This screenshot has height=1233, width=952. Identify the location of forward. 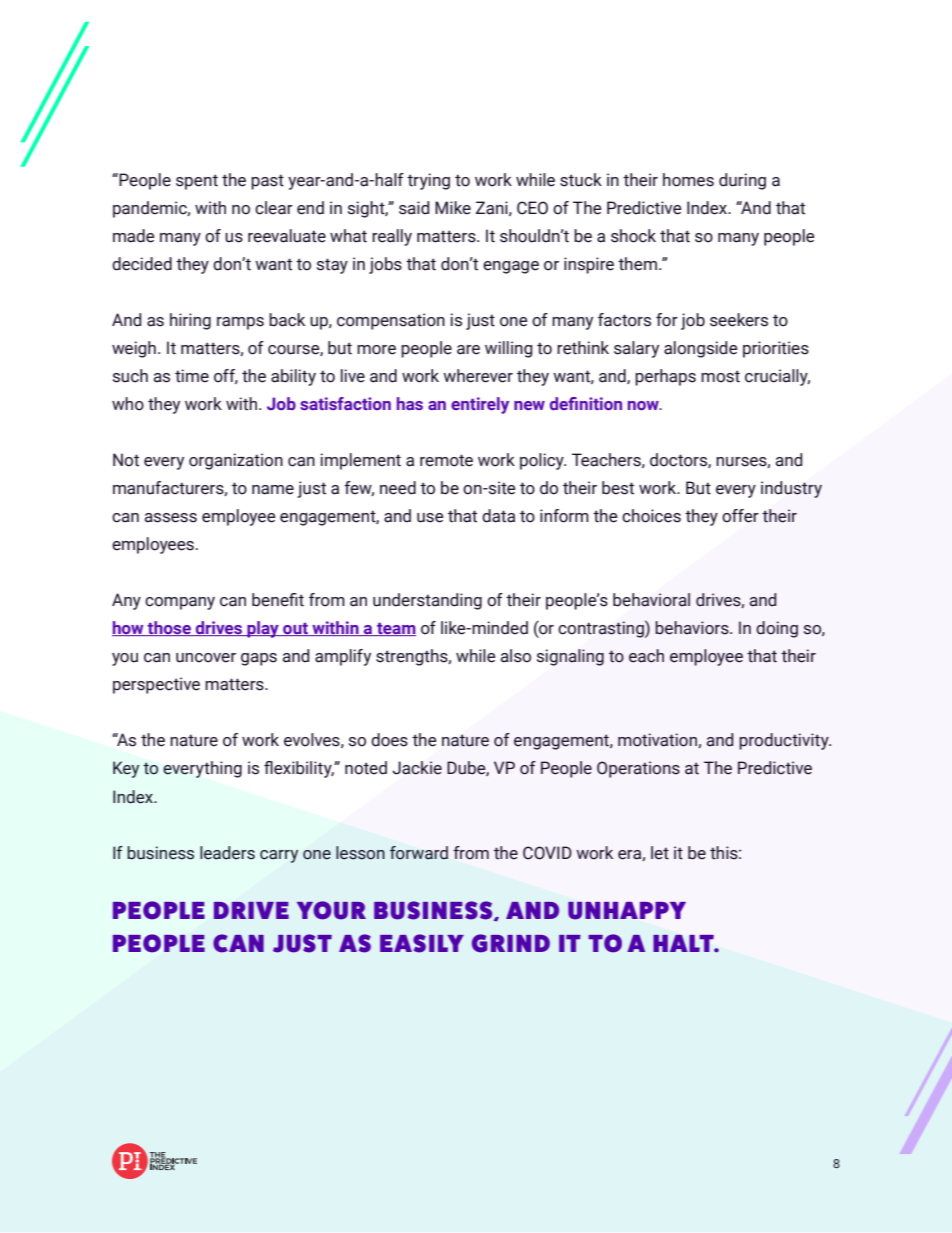
(419, 853).
